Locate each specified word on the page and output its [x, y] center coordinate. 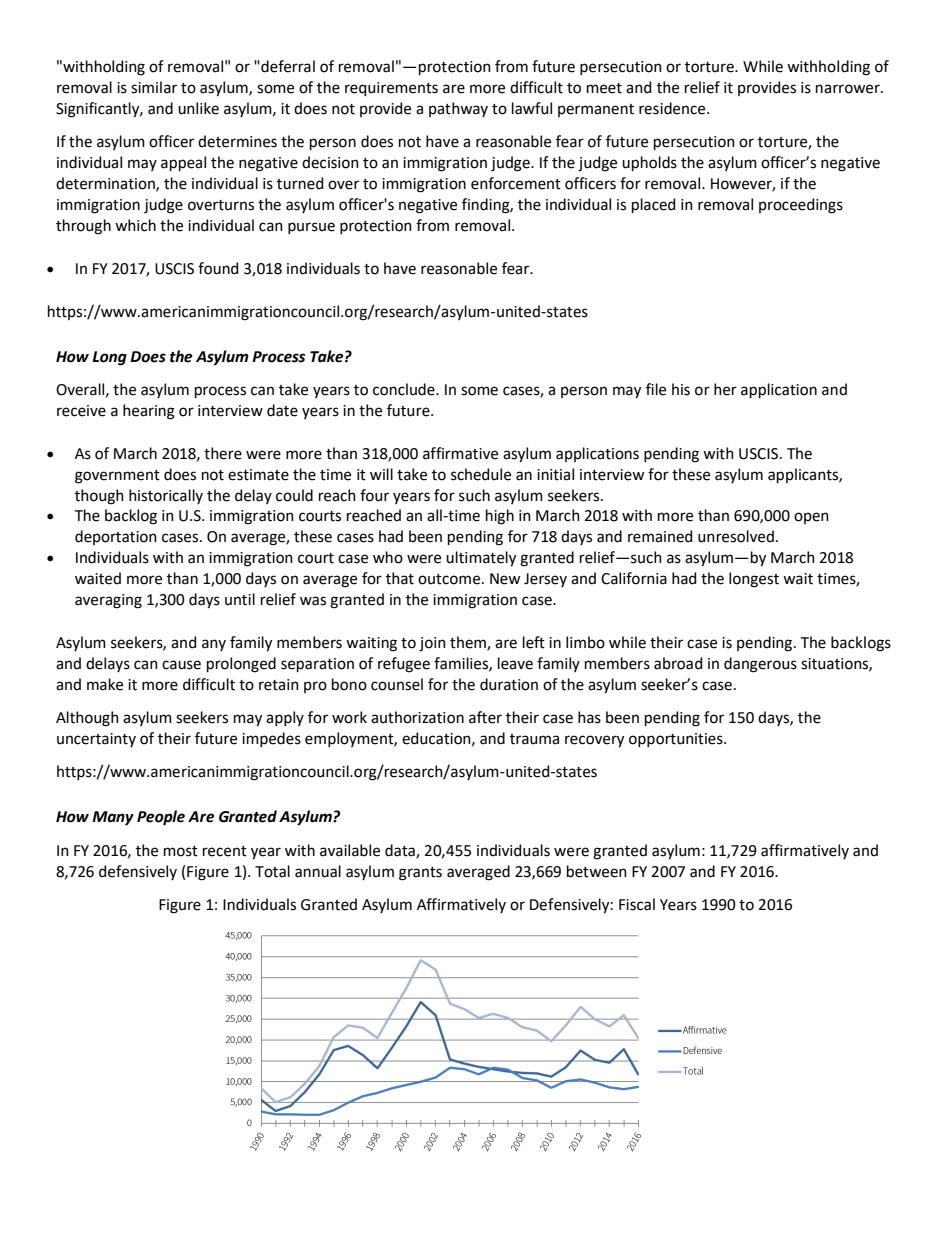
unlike [198, 108]
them [469, 643]
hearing [149, 412]
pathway [458, 109]
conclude [405, 389]
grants [420, 874]
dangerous [760, 665]
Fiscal [637, 904]
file [656, 389]
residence [673, 108]
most [181, 851]
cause [181, 665]
